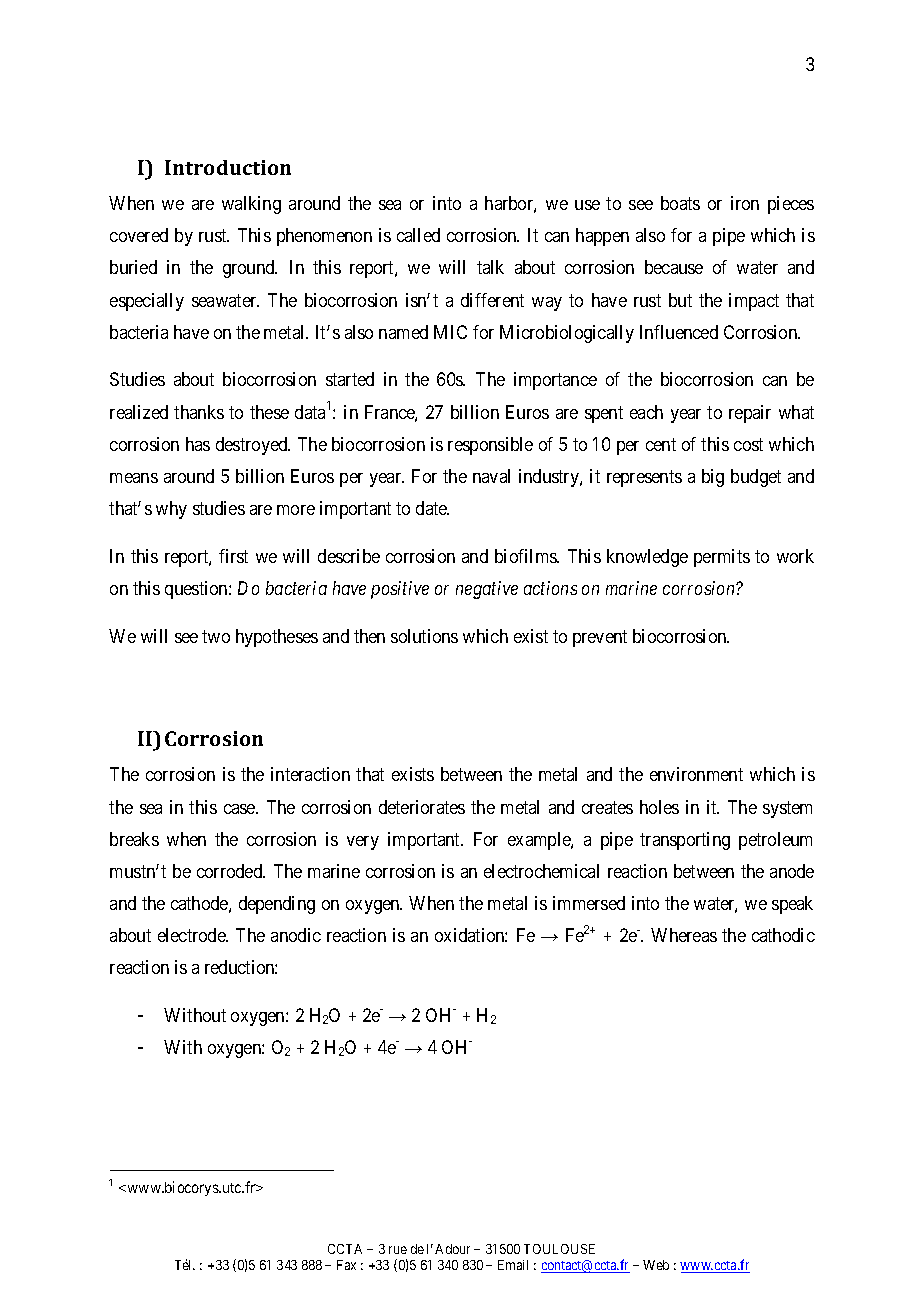 The height and width of the page is (1308, 924). What do you see at coordinates (680, 203) in the page?
I see `boats` at bounding box center [680, 203].
